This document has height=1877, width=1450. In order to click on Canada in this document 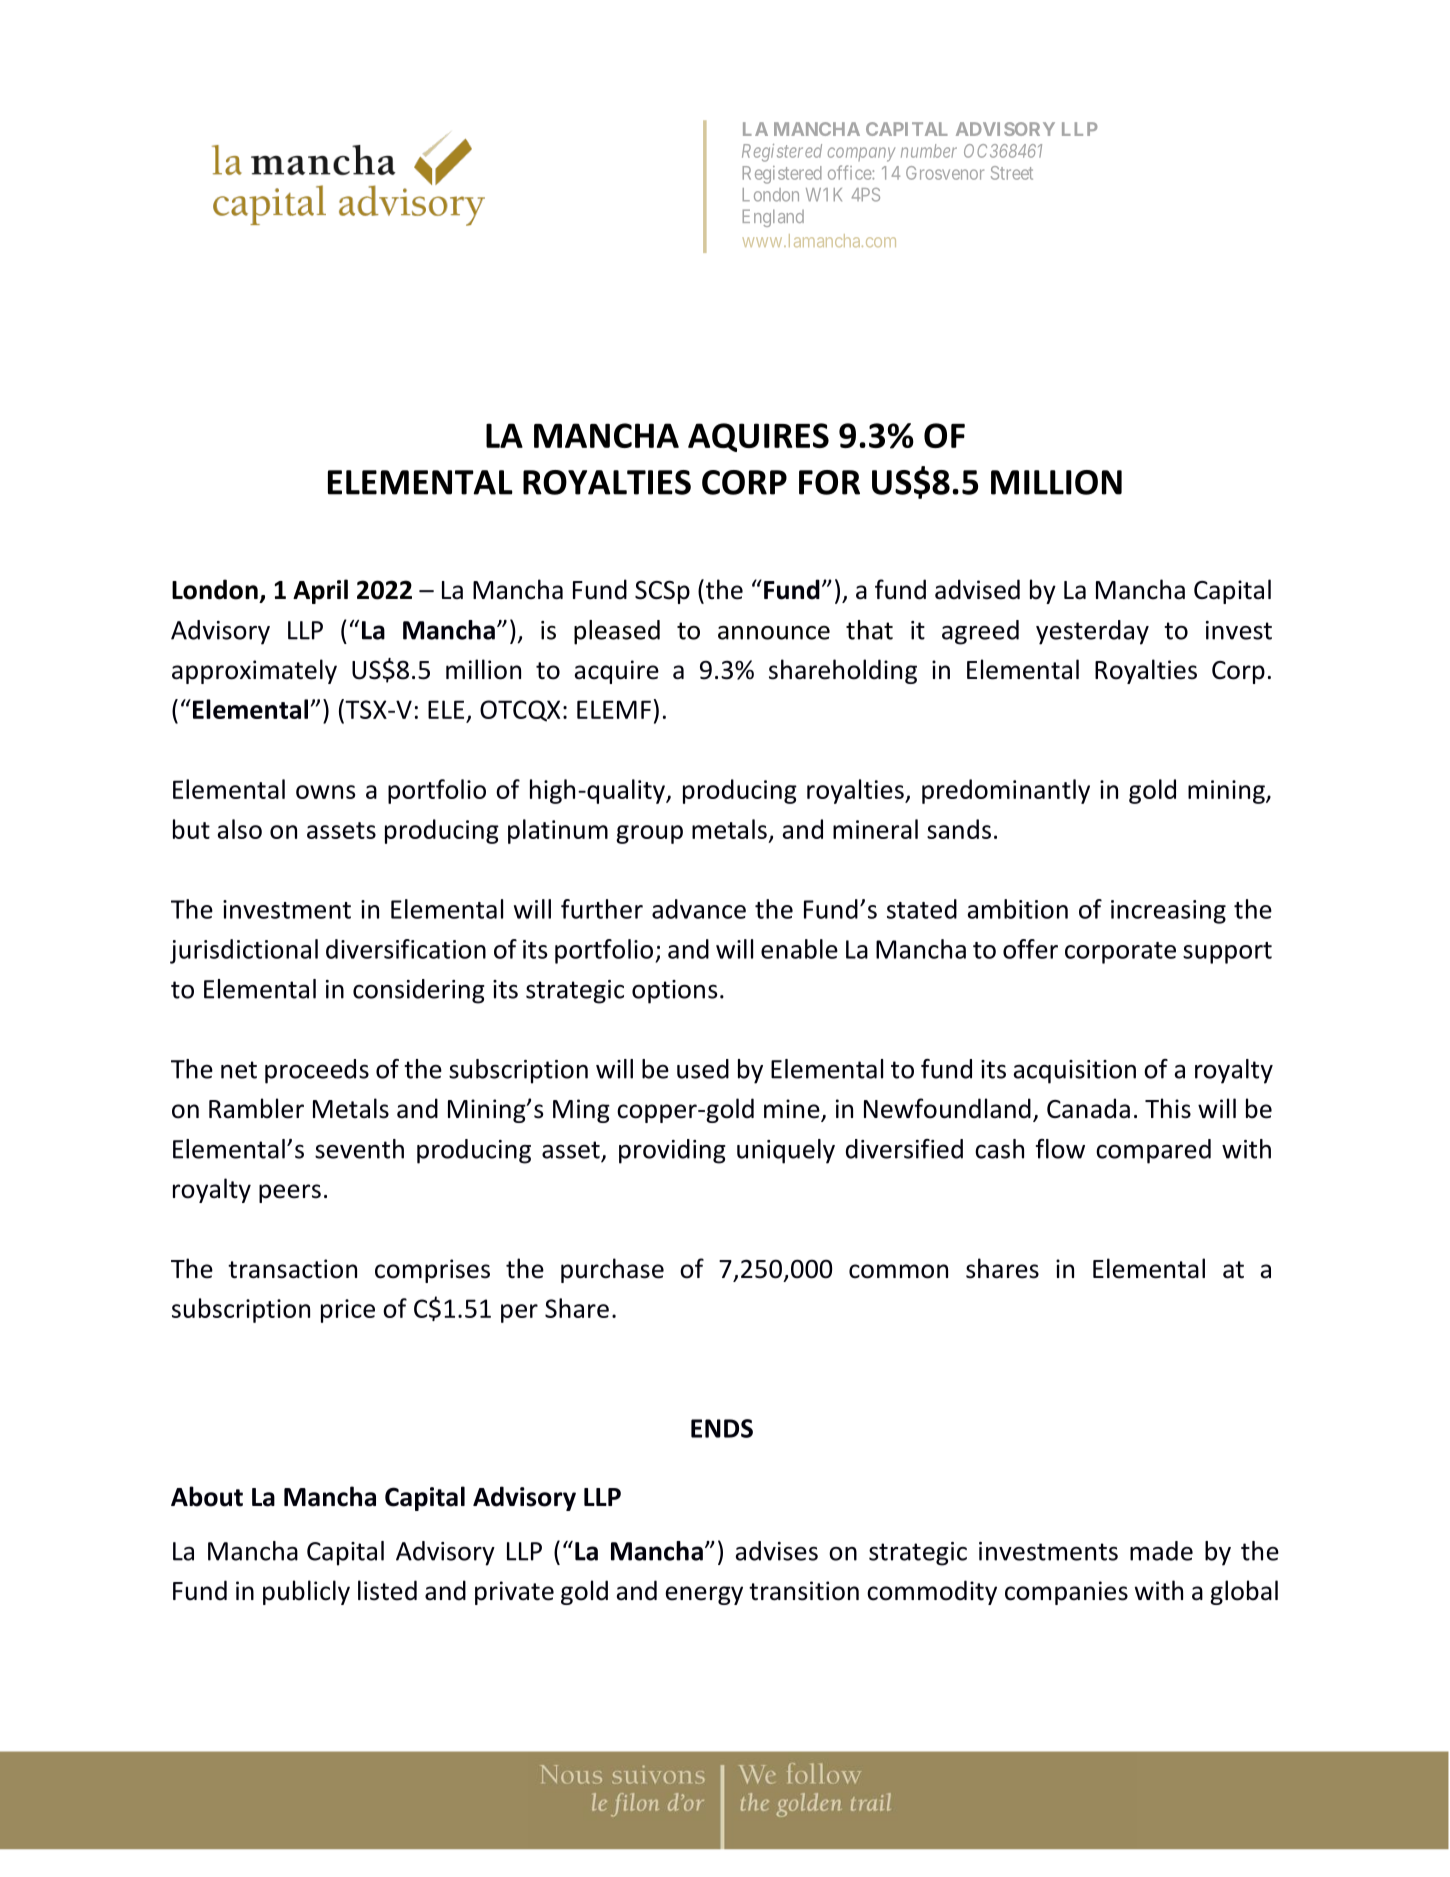, I will do `click(1088, 1108)`.
